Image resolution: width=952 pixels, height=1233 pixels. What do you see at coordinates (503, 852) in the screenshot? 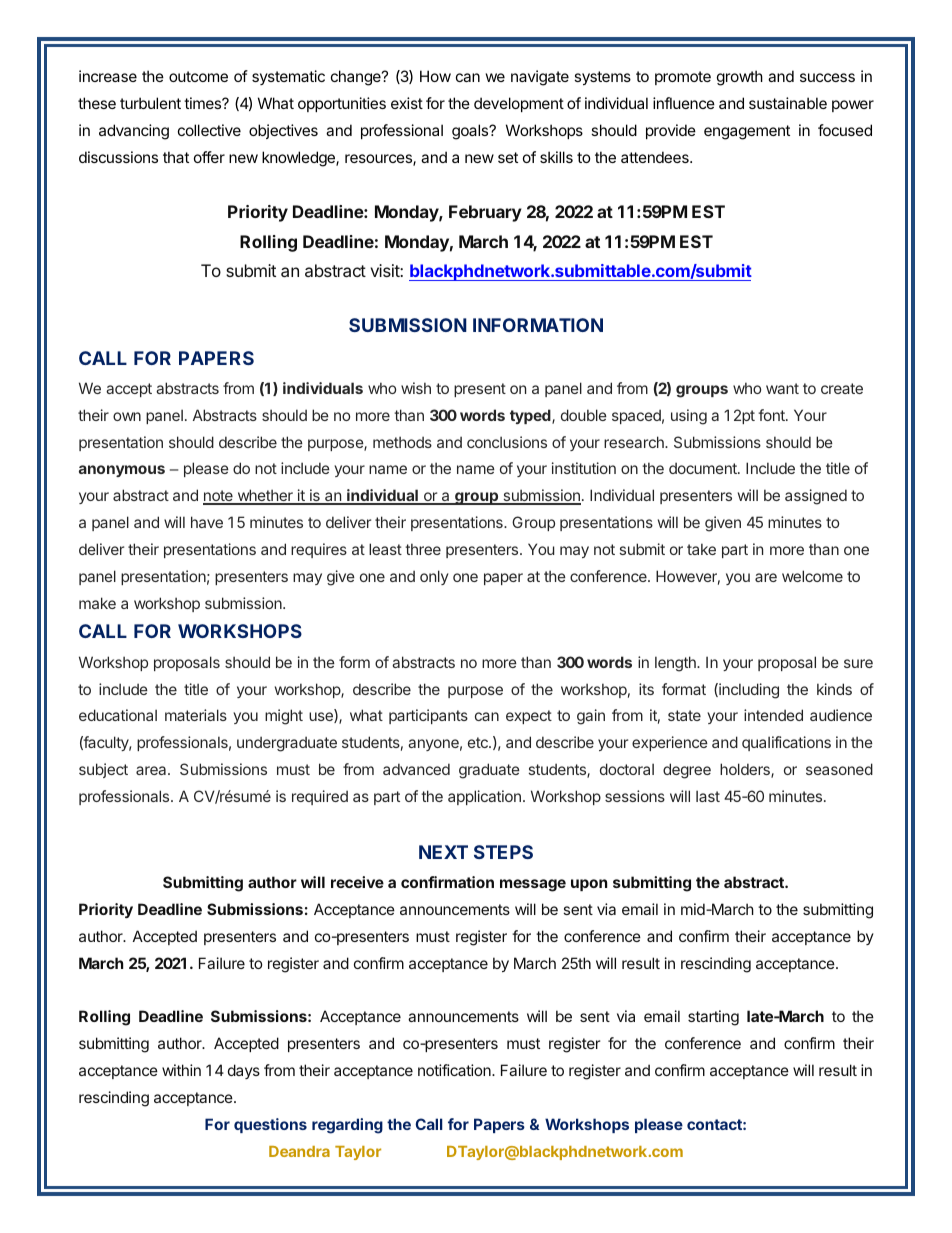
I see `STEPS` at bounding box center [503, 852].
